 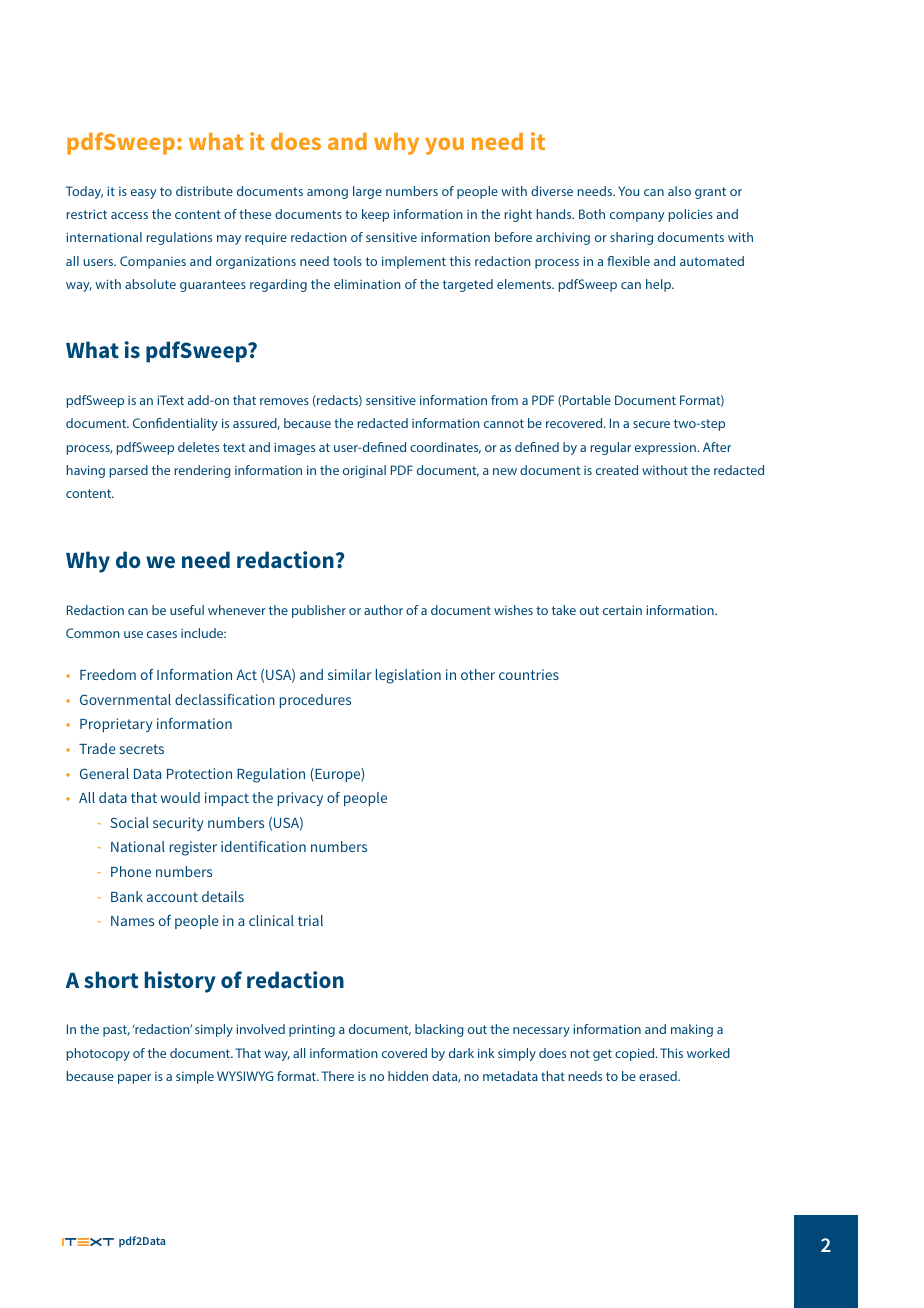 What do you see at coordinates (129, 215) in the screenshot?
I see `access` at bounding box center [129, 215].
